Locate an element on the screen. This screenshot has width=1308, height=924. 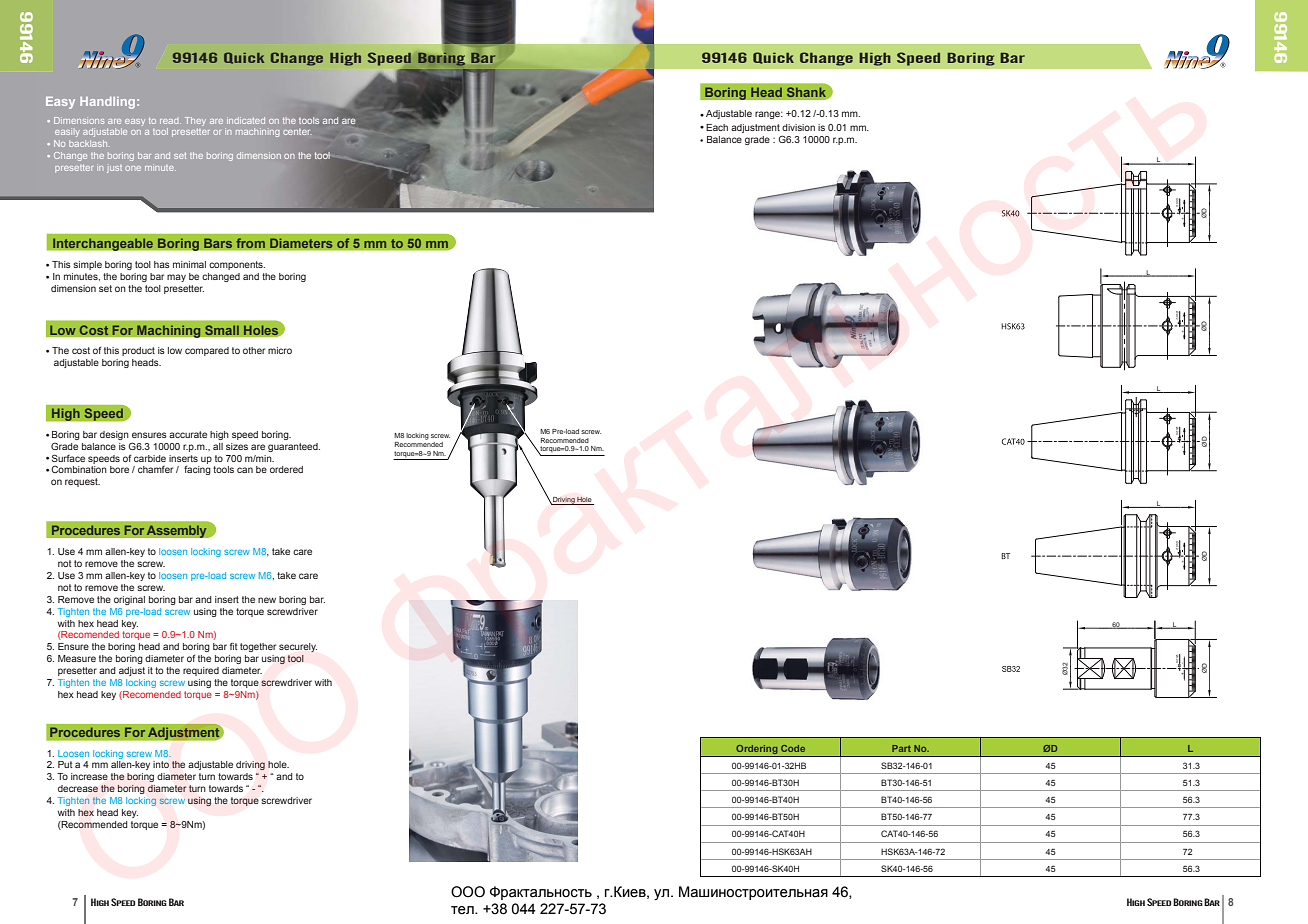
read is located at coordinates (170, 121).
